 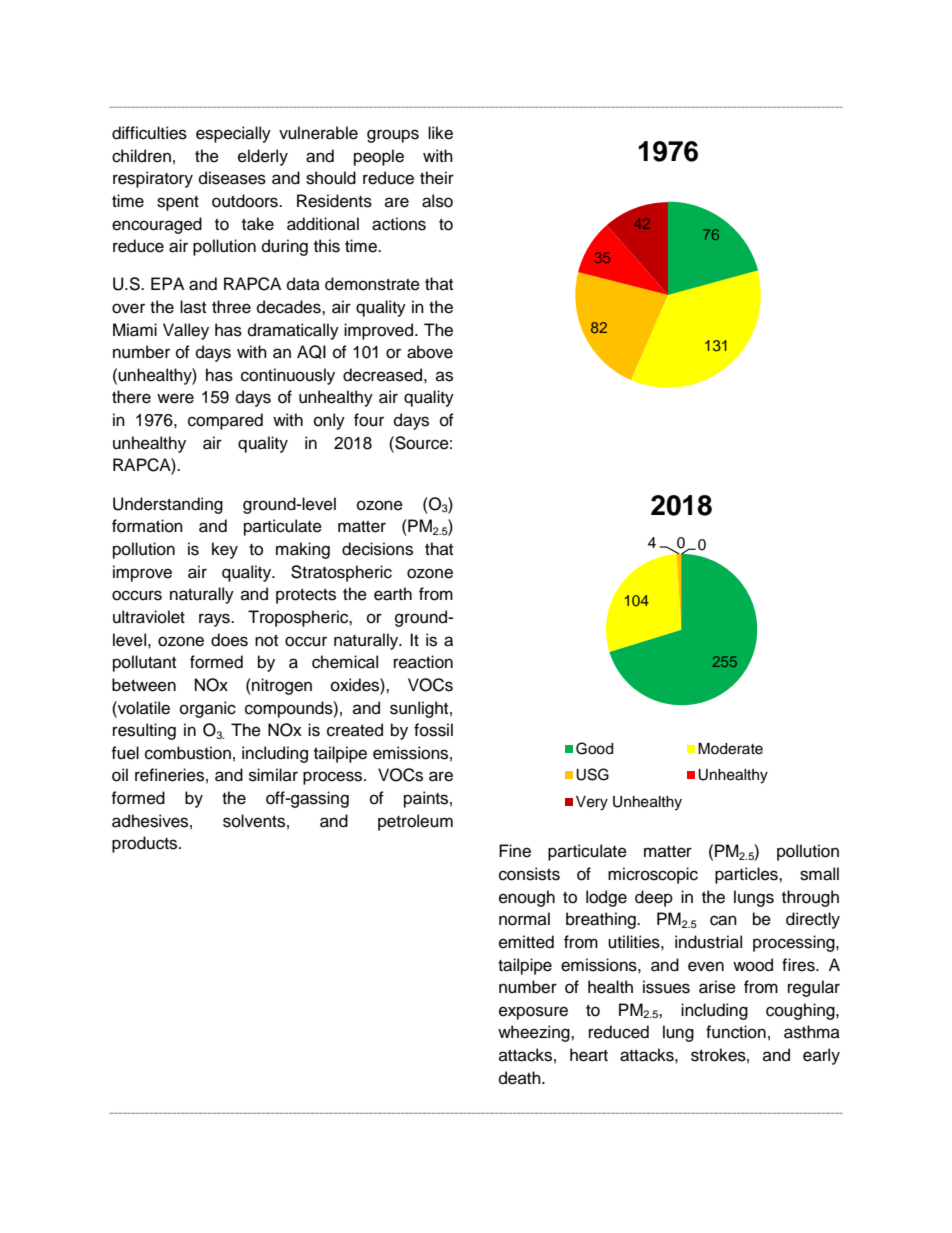 I want to click on diseases, so click(x=232, y=178).
